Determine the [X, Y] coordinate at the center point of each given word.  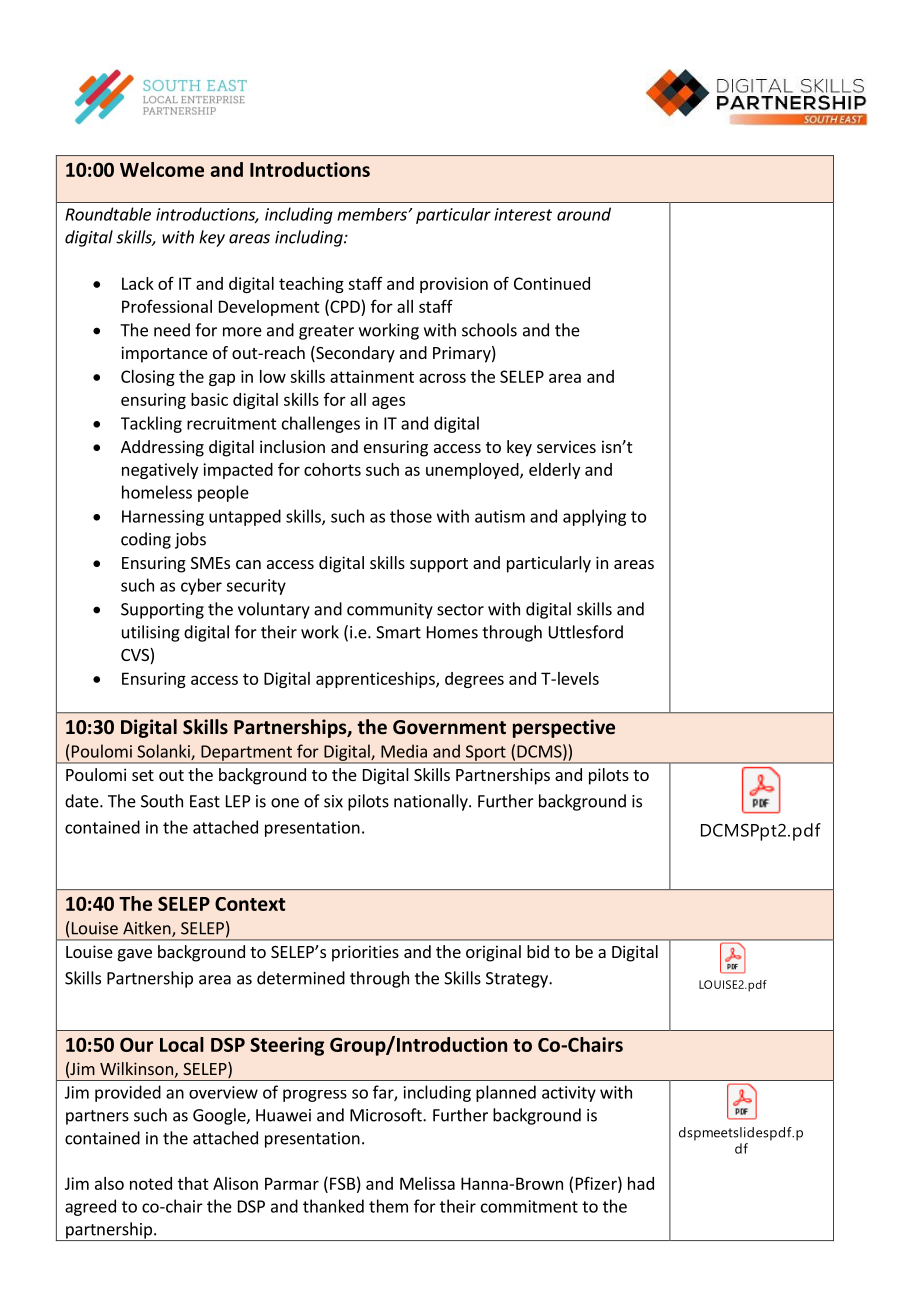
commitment [529, 1206]
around [584, 214]
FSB [343, 1183]
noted [151, 1183]
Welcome [162, 169]
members [373, 214]
